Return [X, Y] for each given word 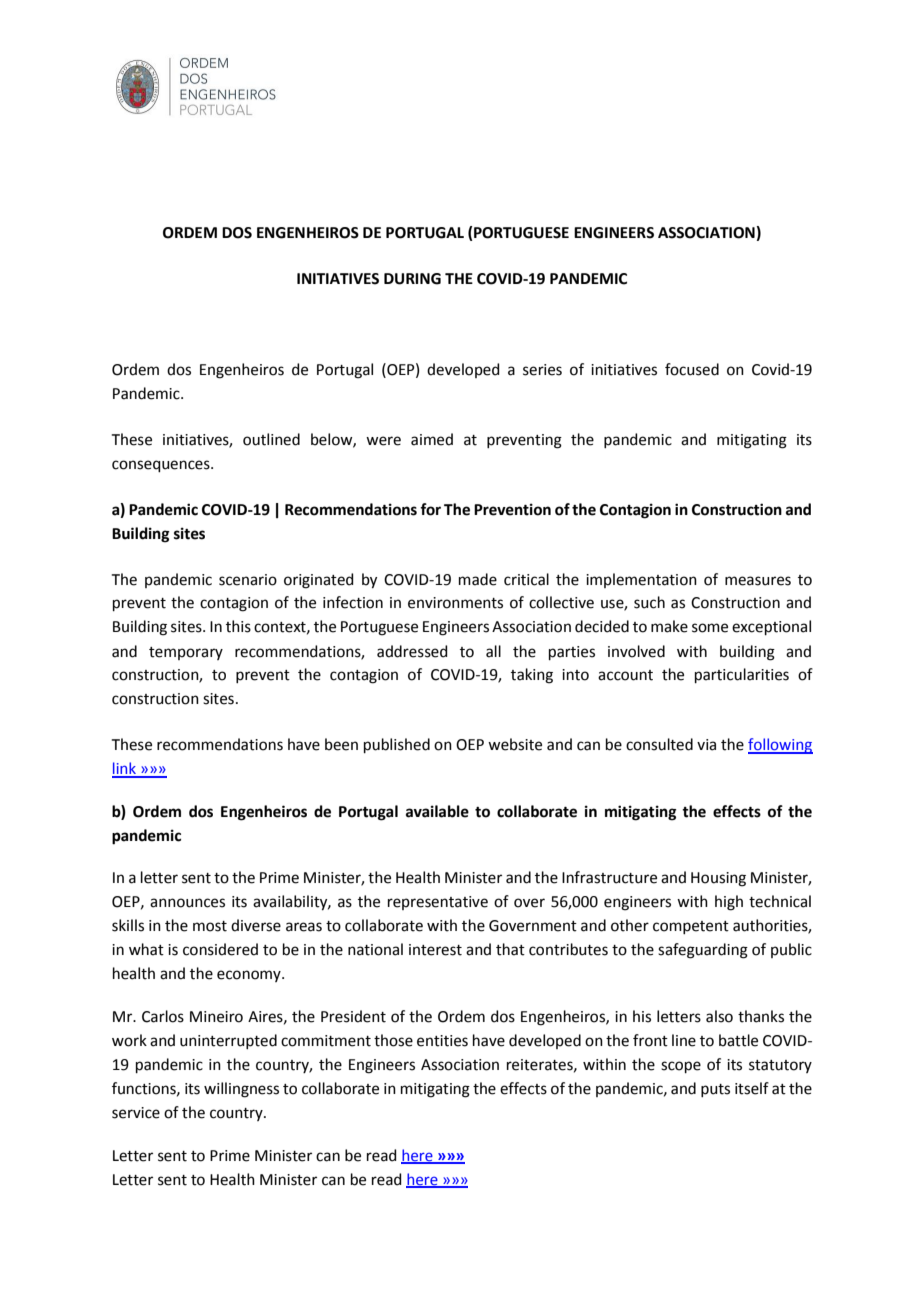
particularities [742, 675]
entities [442, 1041]
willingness [241, 1090]
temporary [186, 653]
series [542, 370]
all [493, 651]
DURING [412, 279]
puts [715, 1090]
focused [692, 369]
